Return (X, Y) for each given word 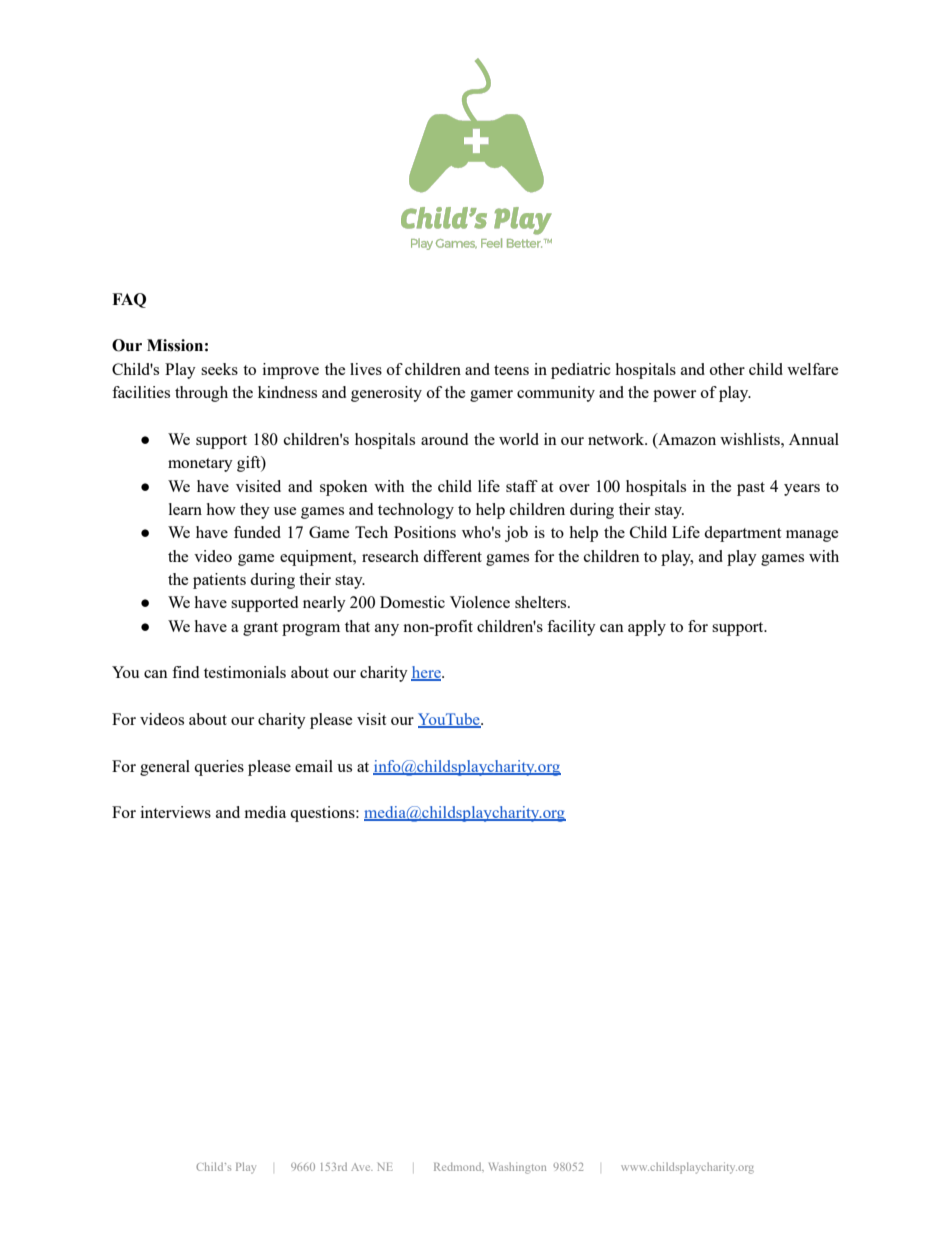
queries (219, 768)
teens (511, 370)
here (427, 673)
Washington (517, 1168)
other (727, 369)
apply (647, 628)
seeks (219, 369)
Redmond (459, 1166)
